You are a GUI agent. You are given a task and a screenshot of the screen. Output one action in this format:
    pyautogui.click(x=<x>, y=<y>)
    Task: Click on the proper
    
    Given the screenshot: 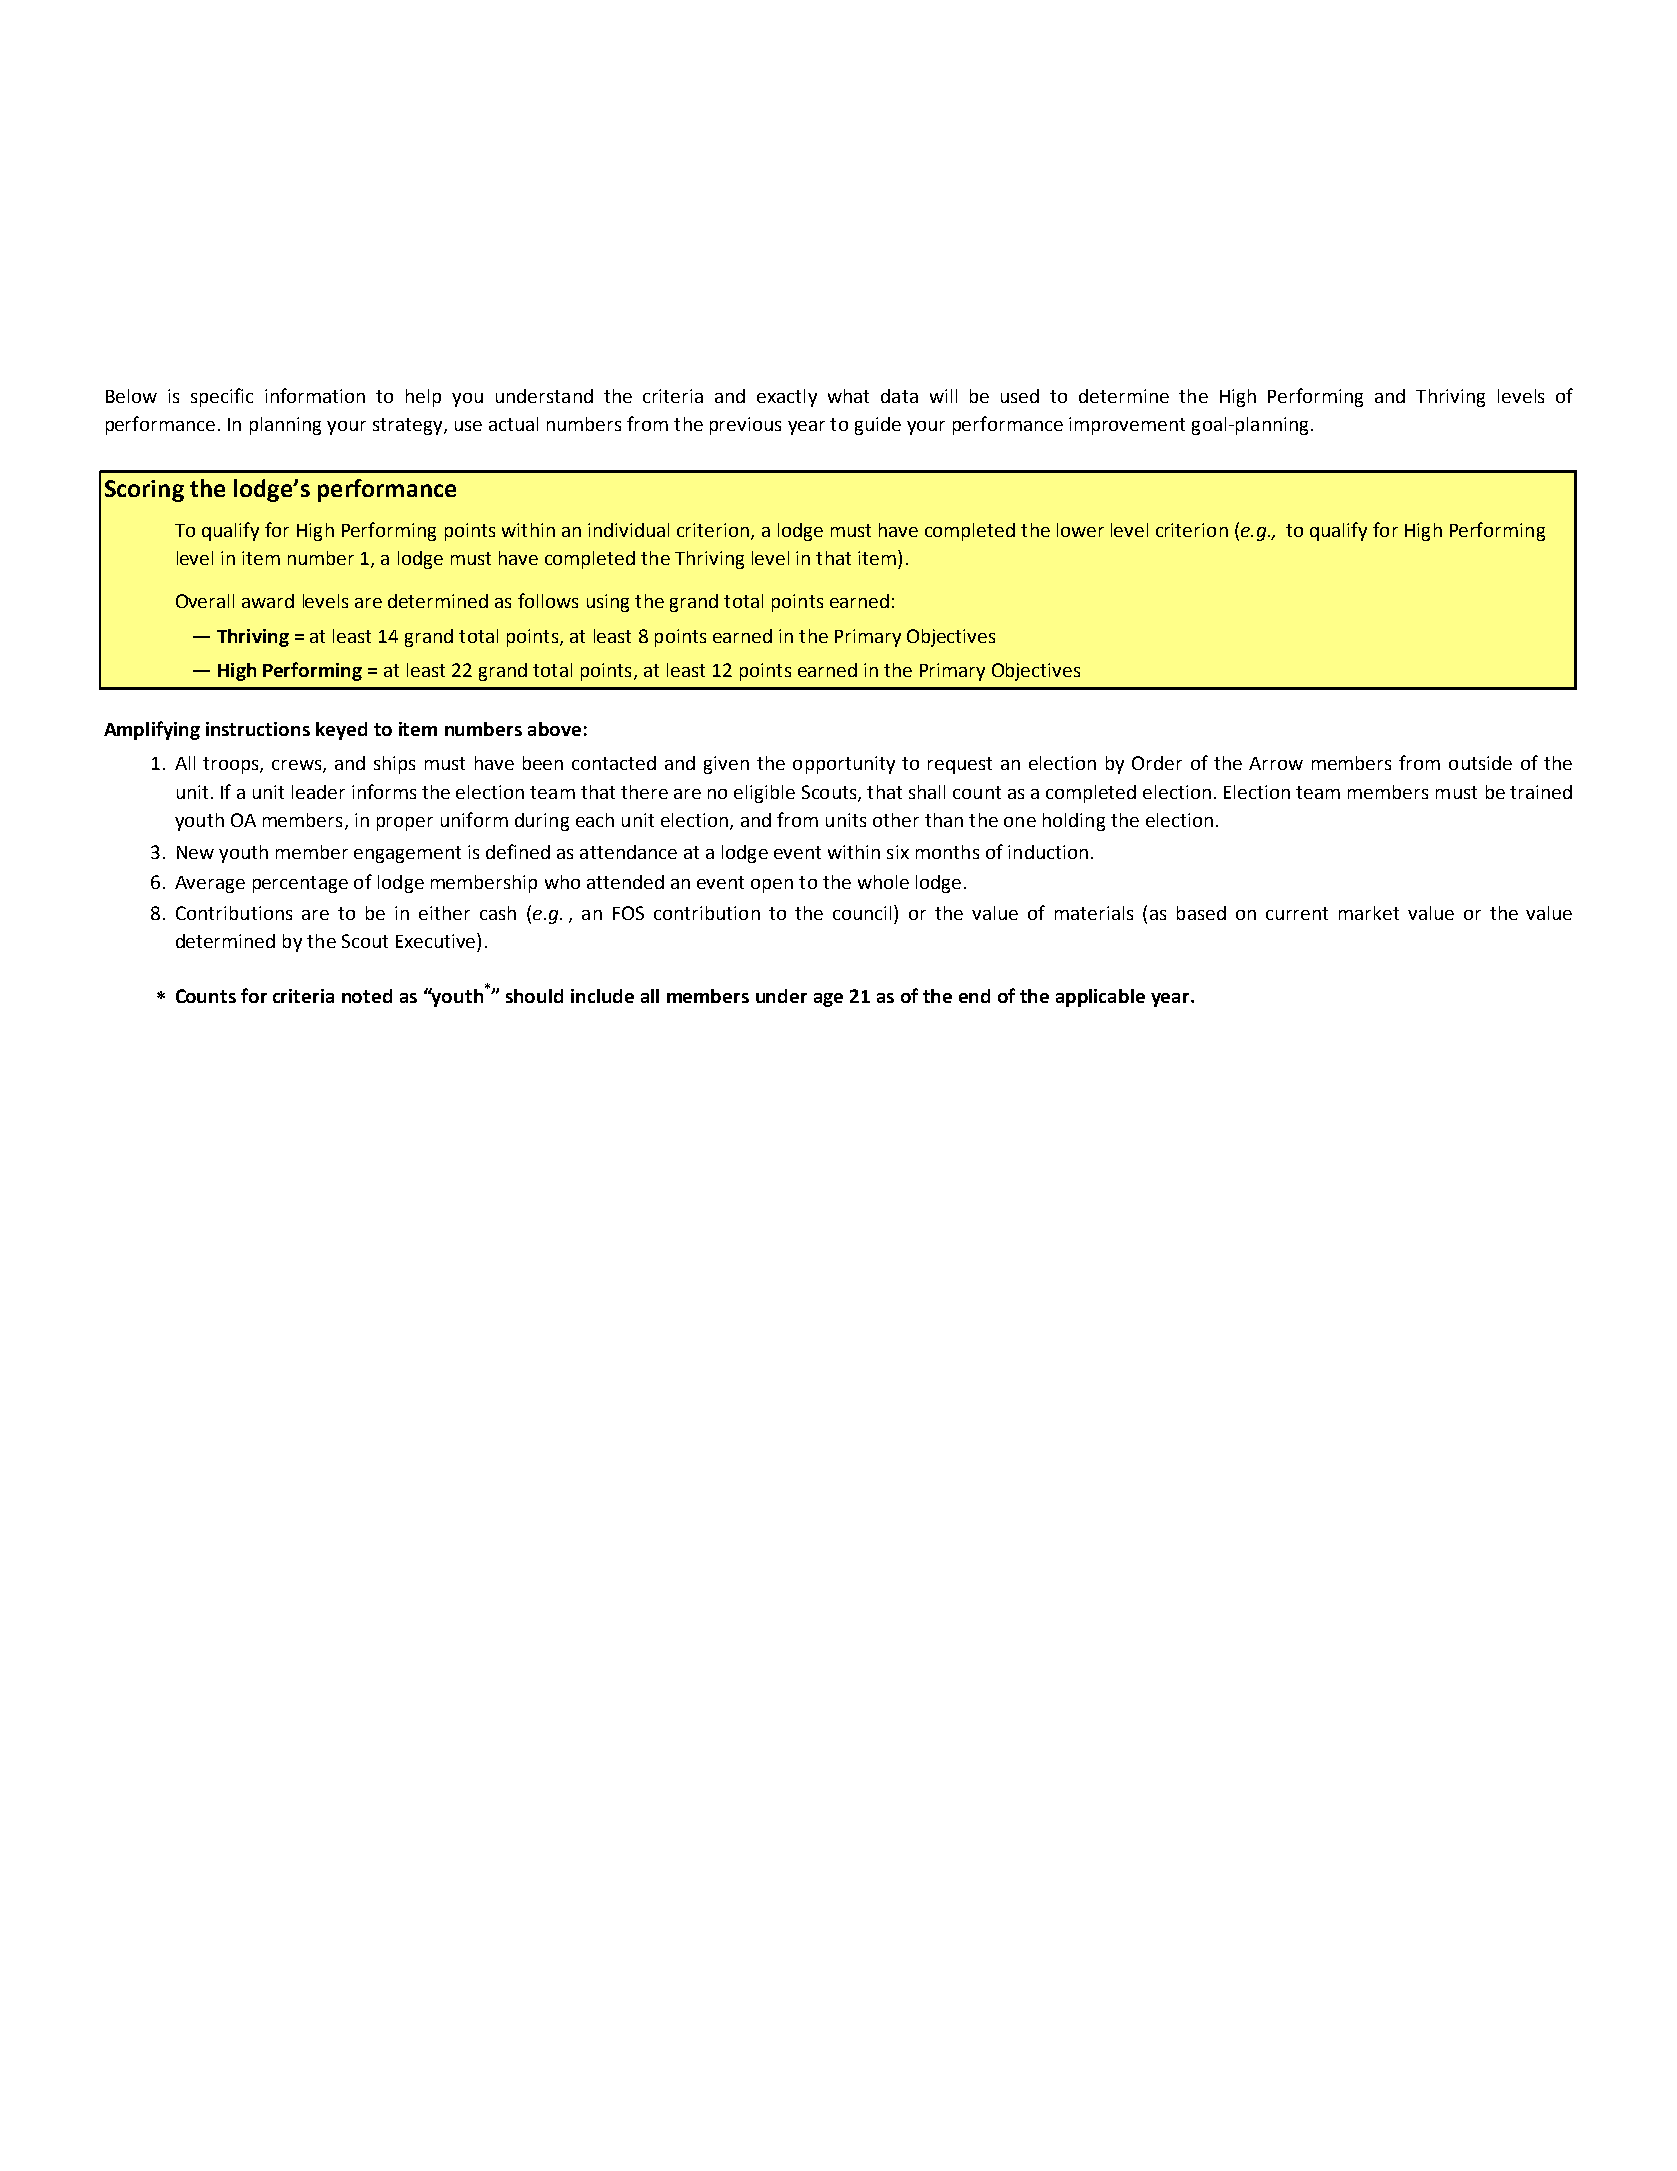 What is the action you would take?
    pyautogui.click(x=405, y=824)
